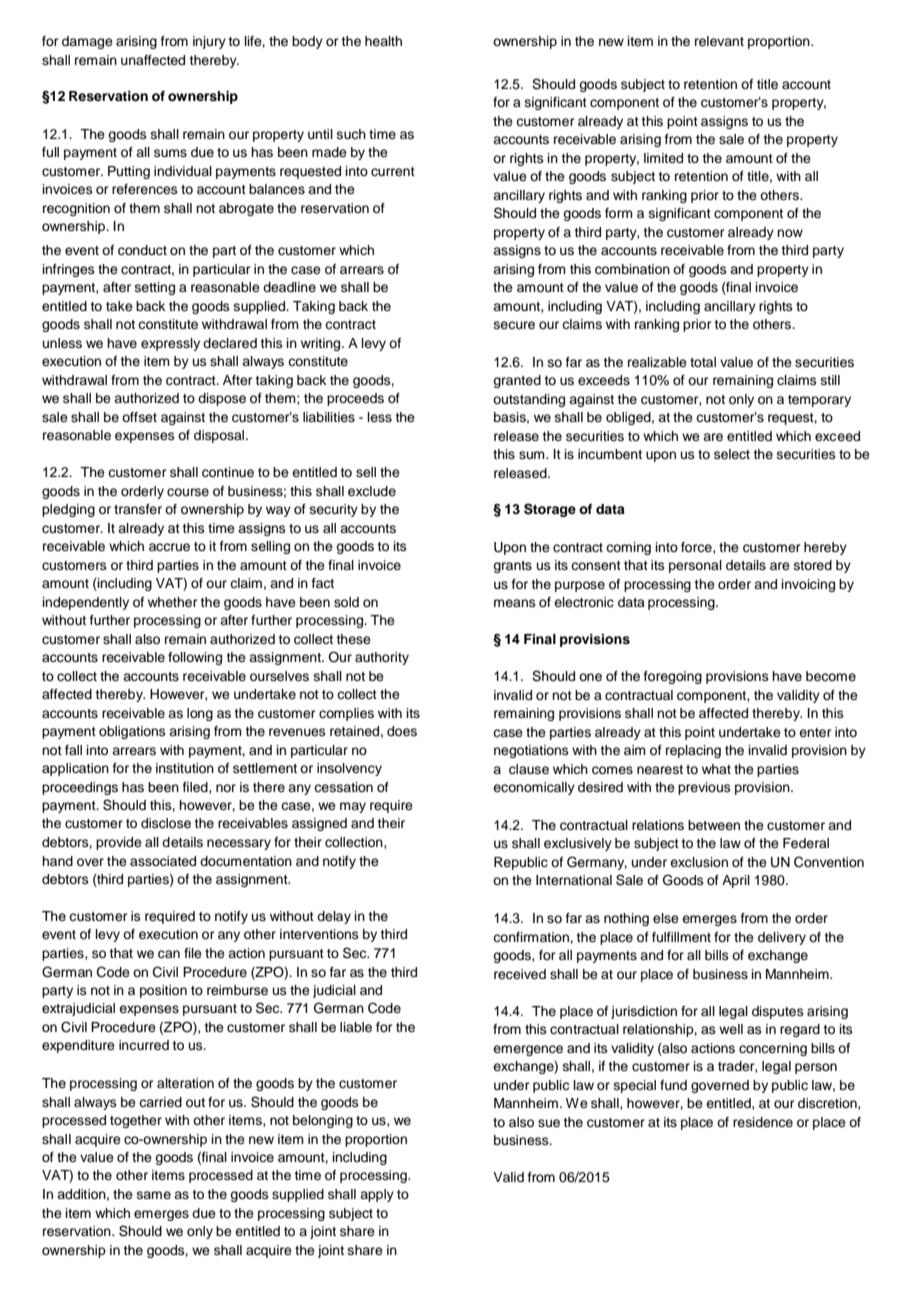 This page has height=1308, width=924. What do you see at coordinates (763, 1122) in the page?
I see `residence` at bounding box center [763, 1122].
